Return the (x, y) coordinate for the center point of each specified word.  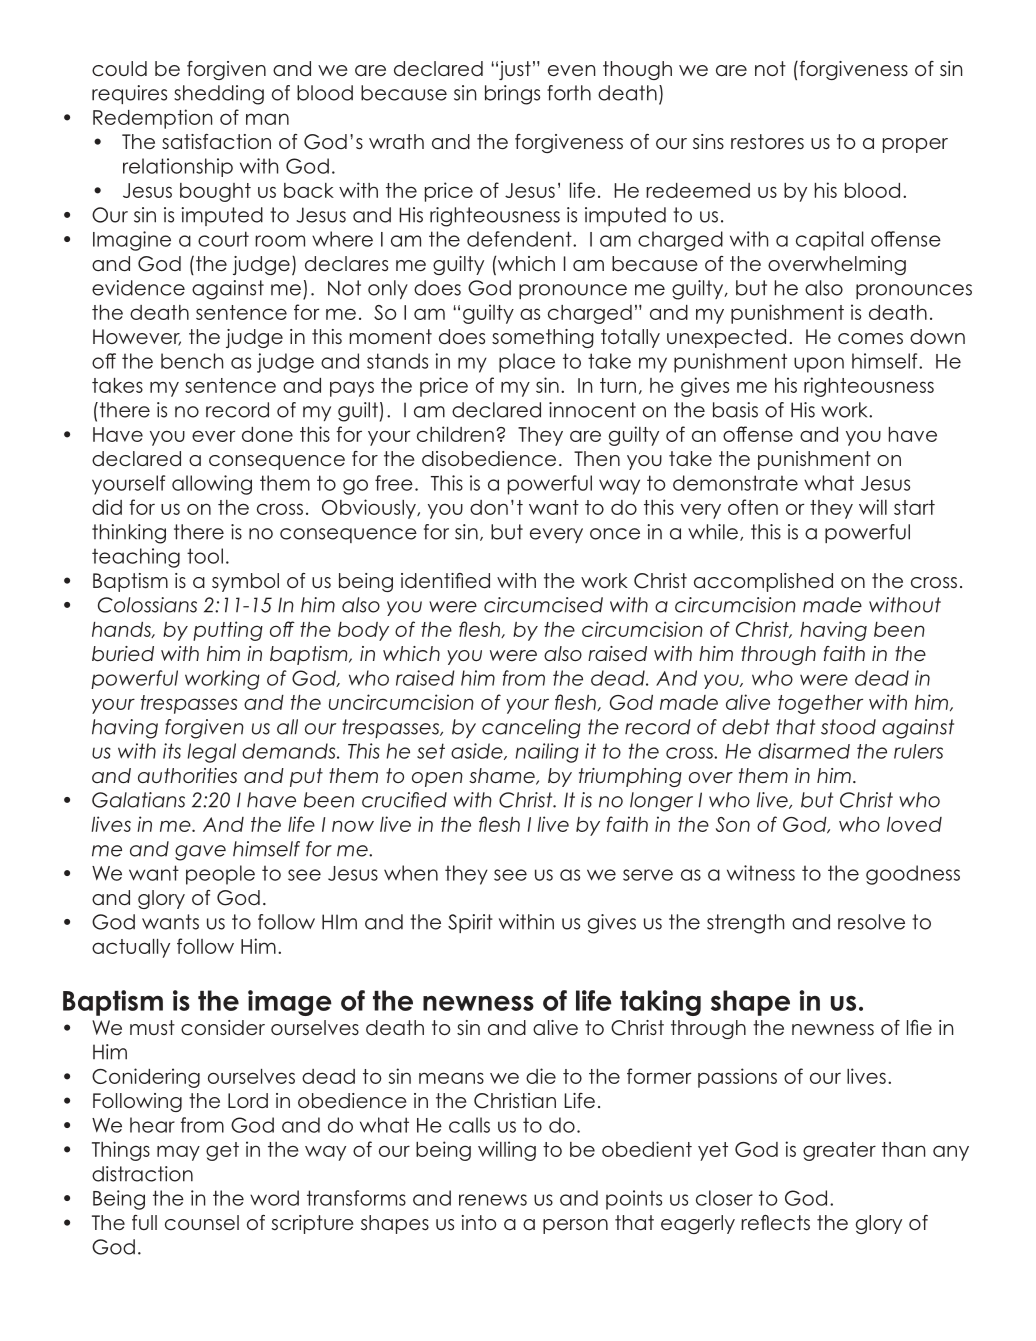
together (820, 704)
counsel (202, 1223)
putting (228, 631)
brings (512, 95)
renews (493, 1200)
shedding (219, 95)
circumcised (543, 605)
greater (839, 1151)
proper (915, 145)
